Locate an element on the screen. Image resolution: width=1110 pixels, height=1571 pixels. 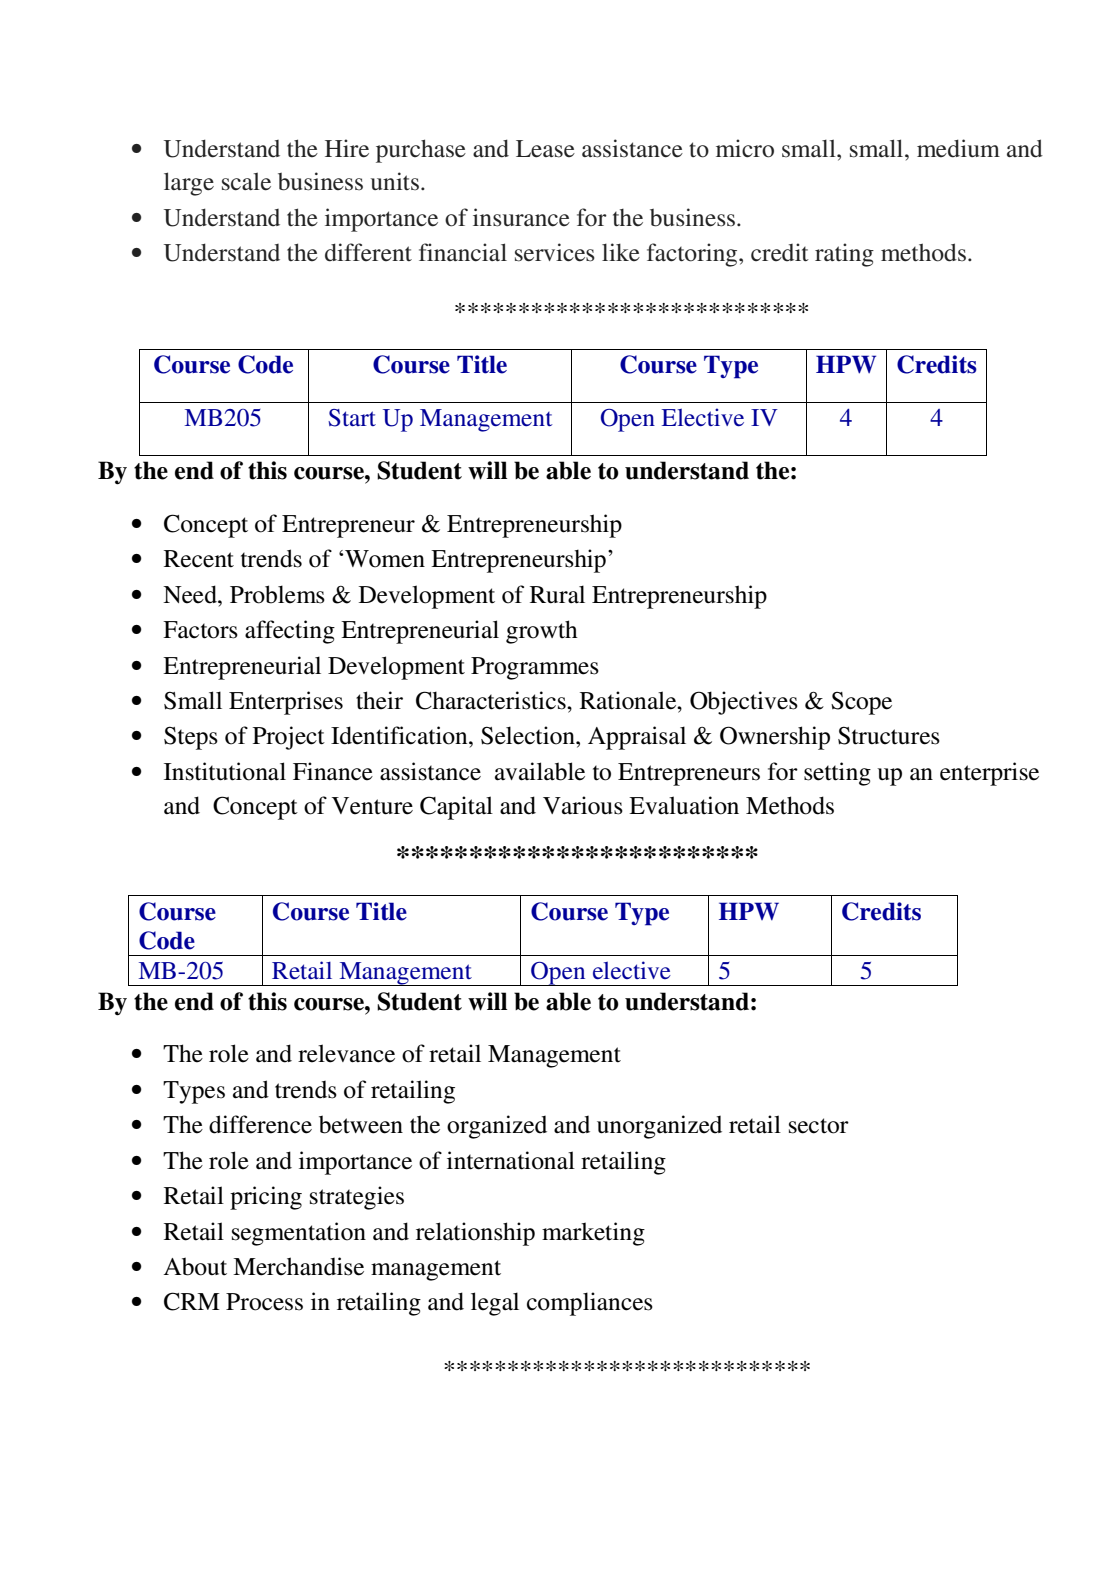
scale is located at coordinates (246, 181).
